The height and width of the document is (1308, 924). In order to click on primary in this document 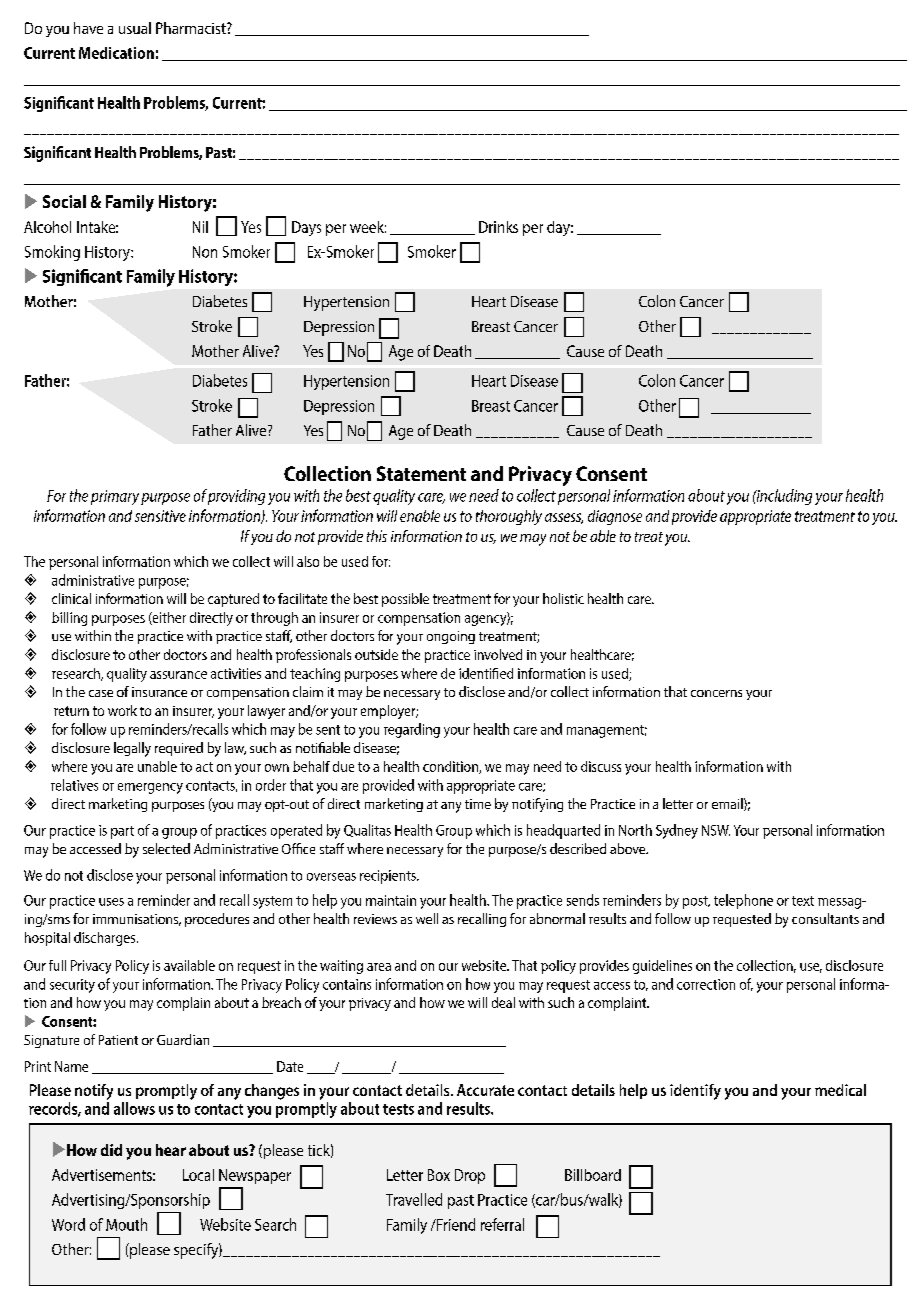, I will do `click(115, 497)`.
